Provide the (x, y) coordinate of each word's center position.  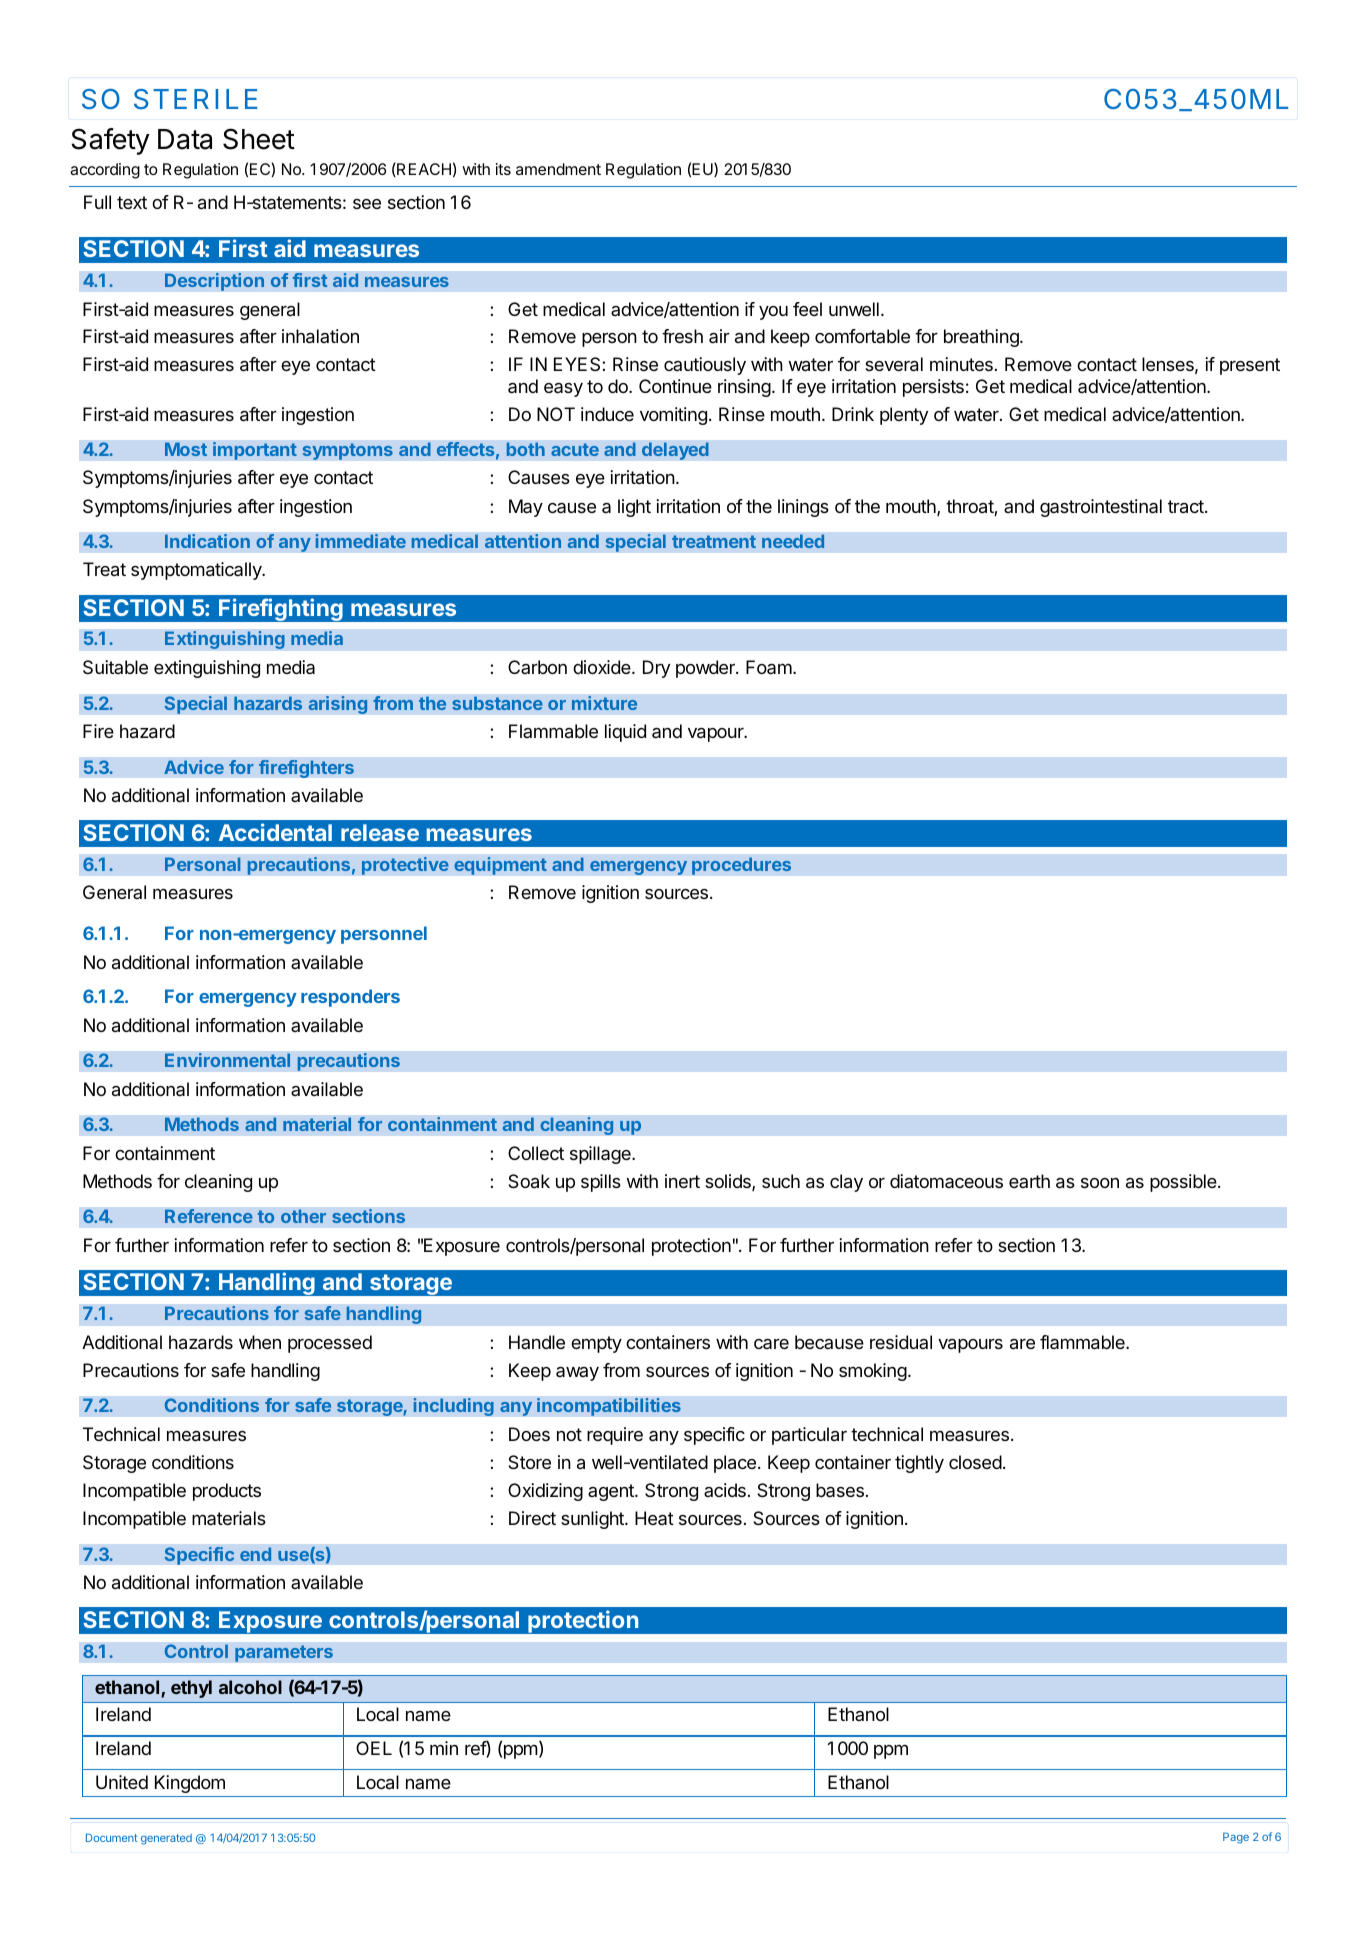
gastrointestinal (1101, 508)
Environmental (227, 1060)
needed (793, 541)
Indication (207, 541)
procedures (741, 866)
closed (975, 1462)
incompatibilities (609, 1407)
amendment (558, 169)
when (260, 1342)
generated (166, 1839)
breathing (982, 338)
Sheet (259, 139)
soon (1100, 1183)
